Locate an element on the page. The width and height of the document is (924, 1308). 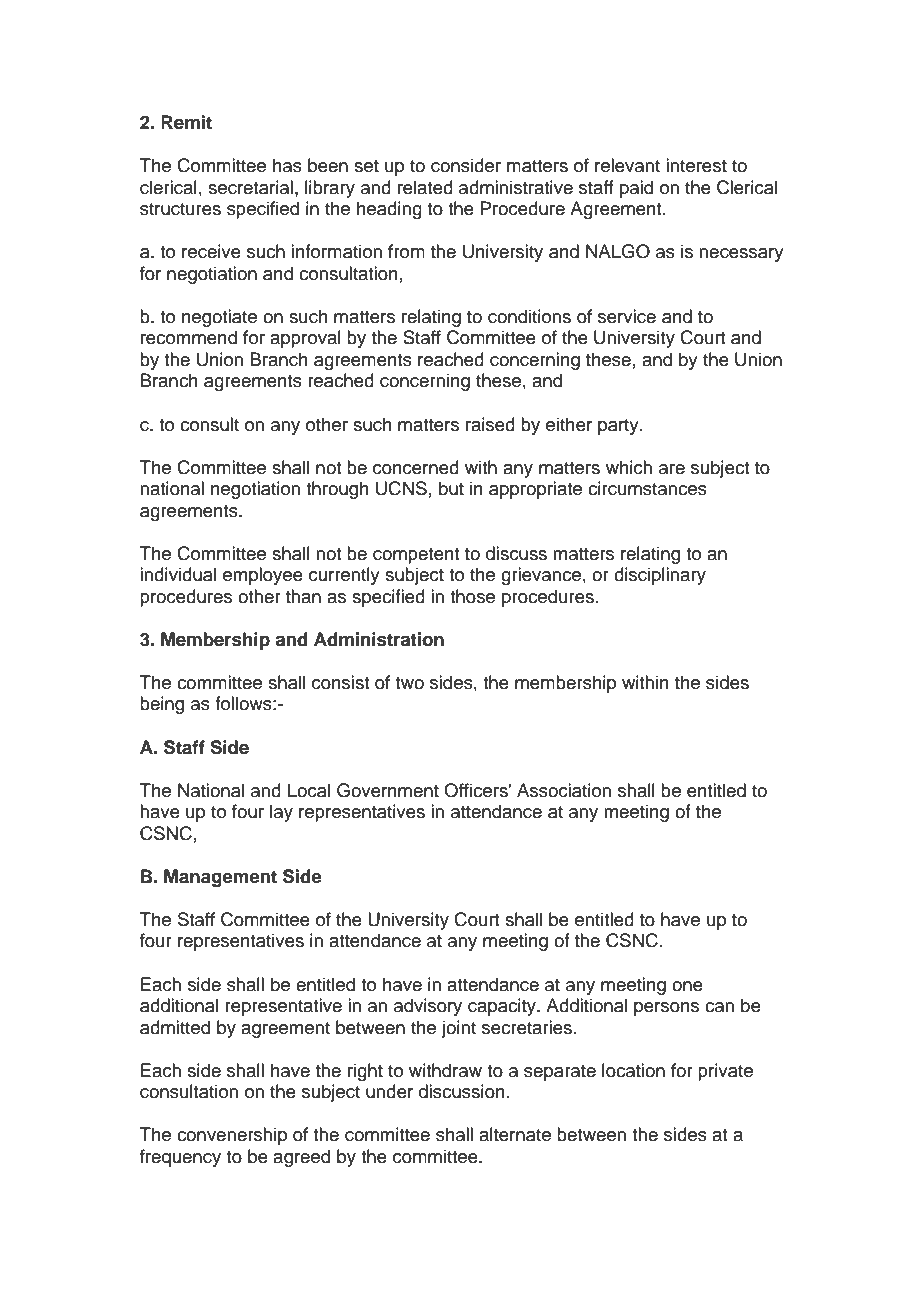
raised is located at coordinates (490, 424).
